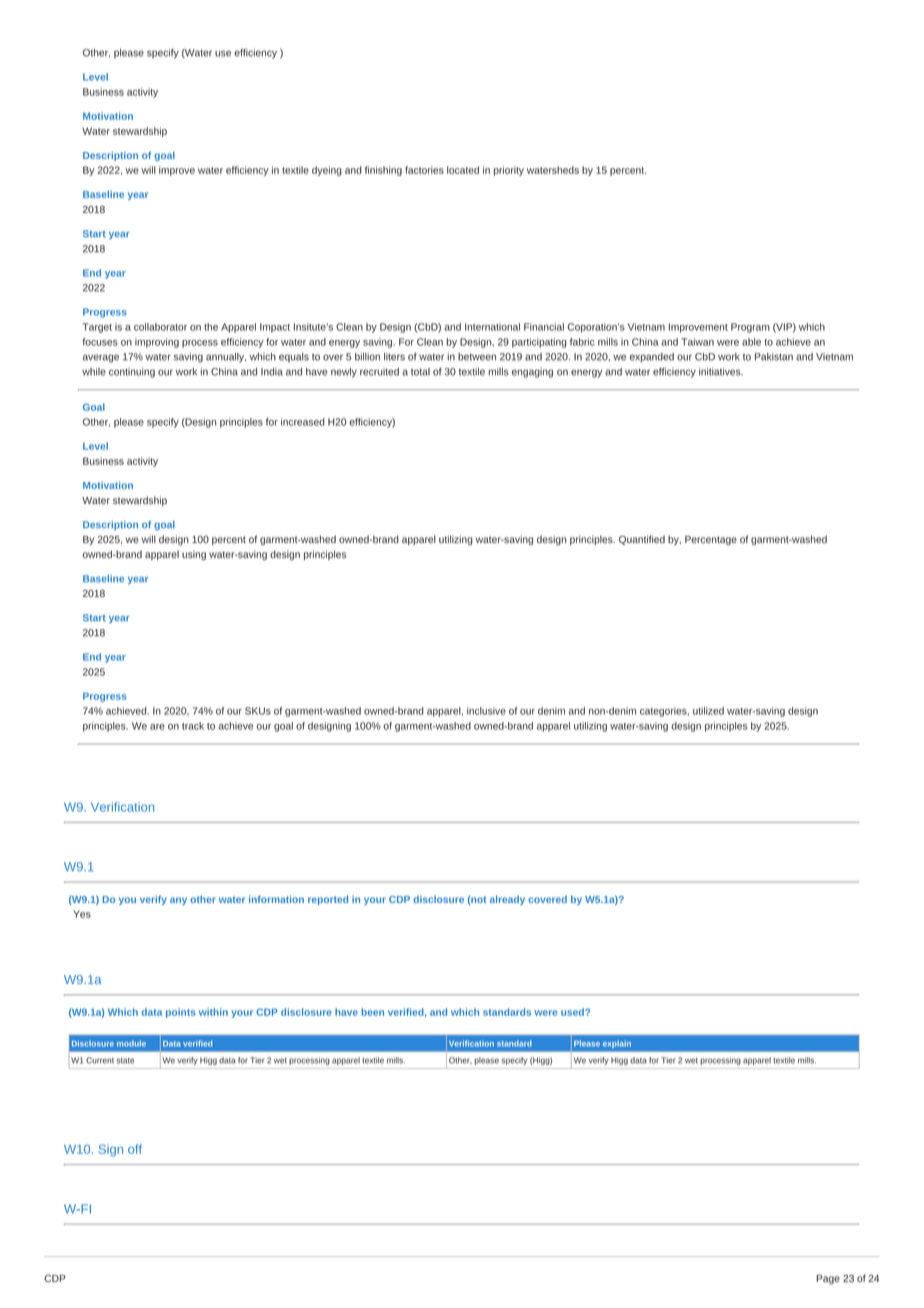  What do you see at coordinates (420, 372) in the screenshot?
I see `total` at bounding box center [420, 372].
